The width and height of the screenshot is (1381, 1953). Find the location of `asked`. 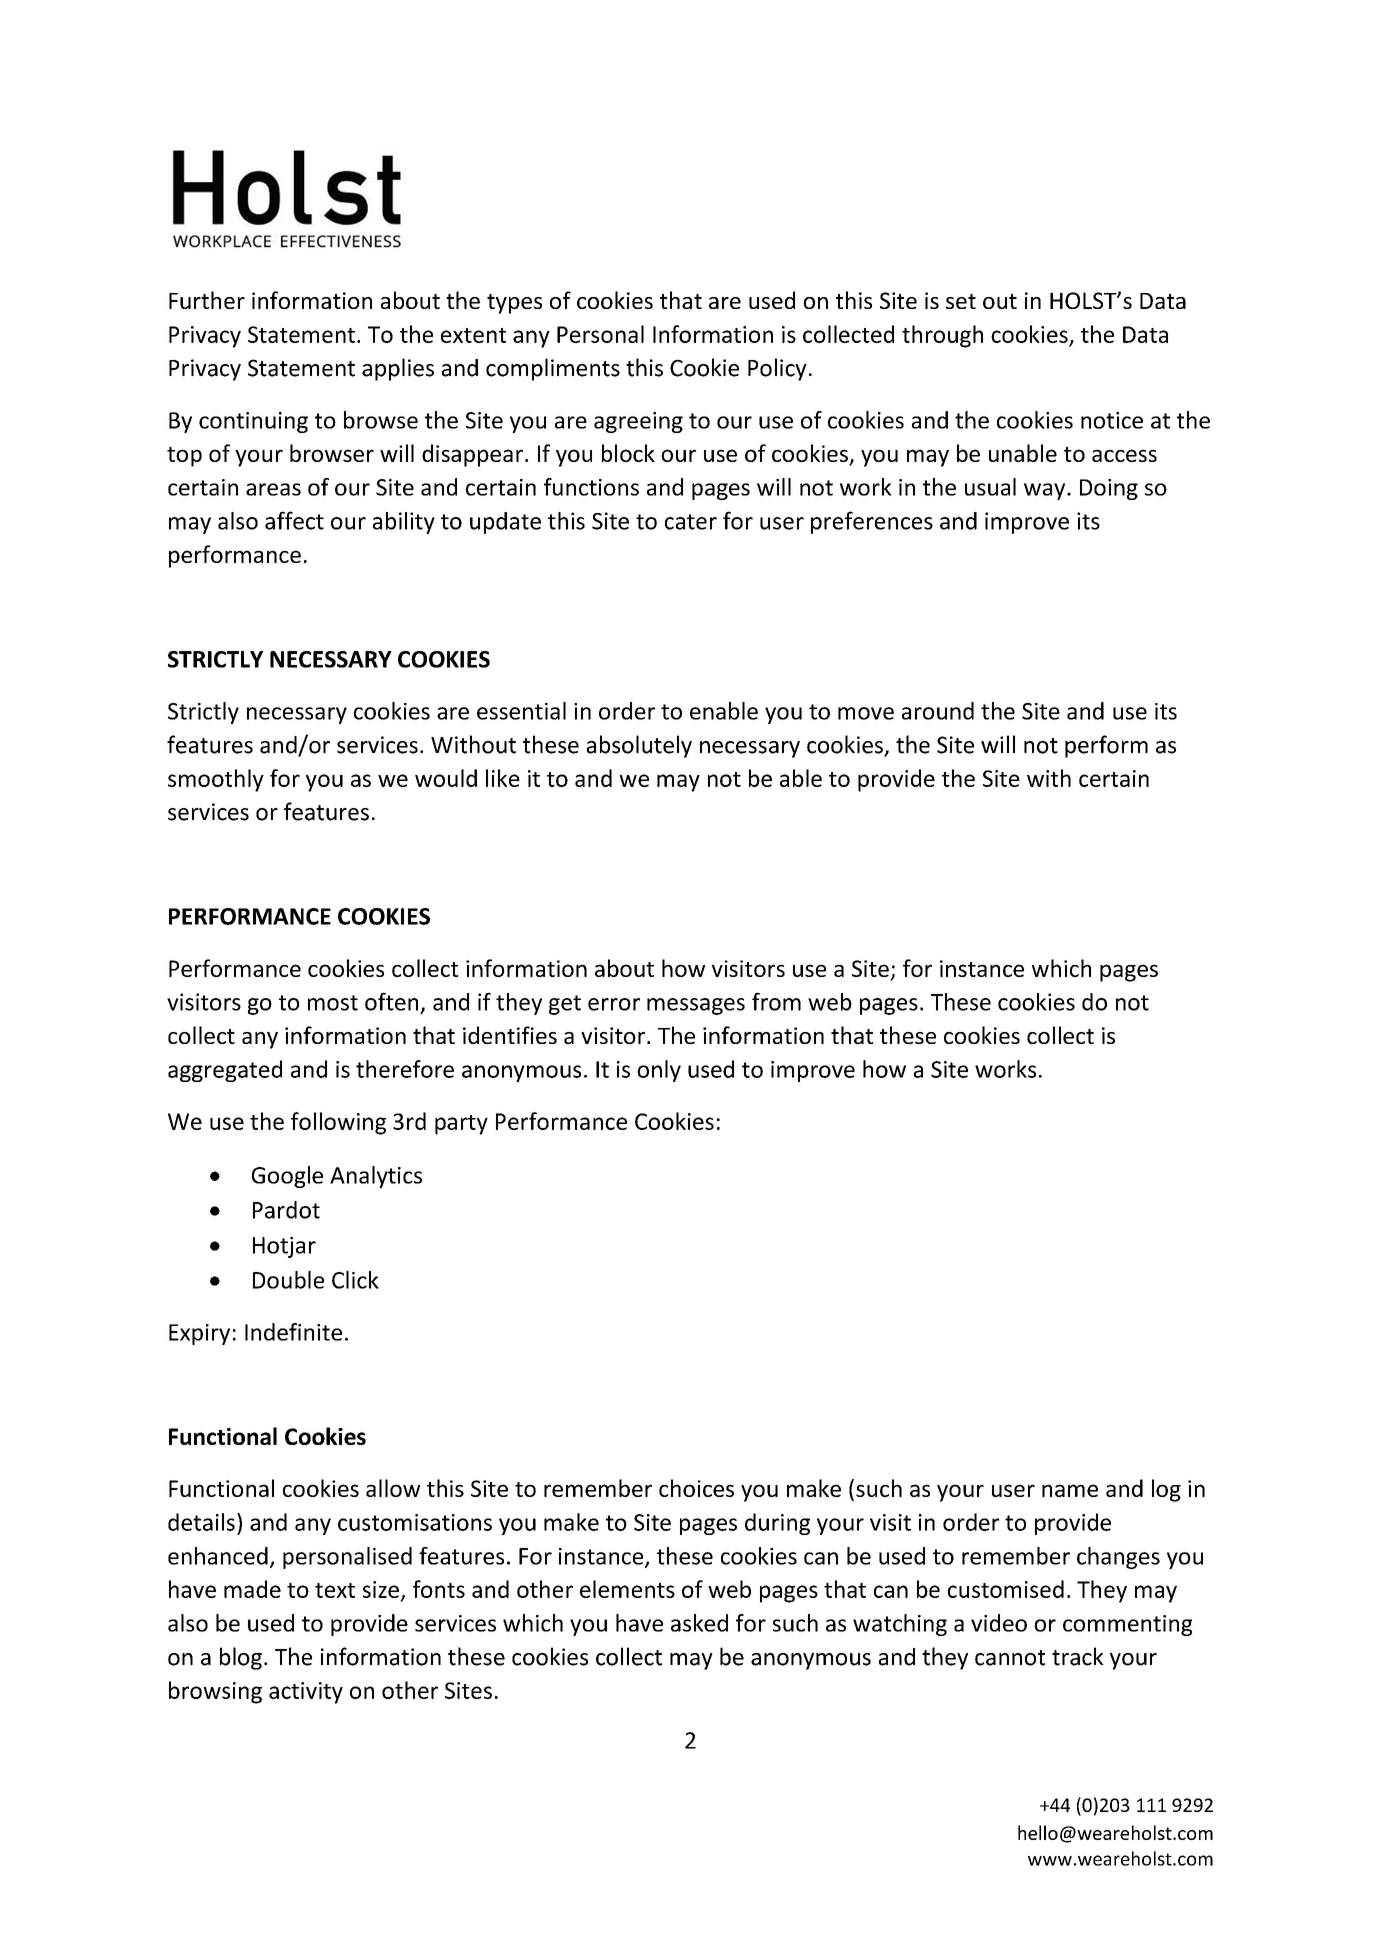

asked is located at coordinates (699, 1623).
